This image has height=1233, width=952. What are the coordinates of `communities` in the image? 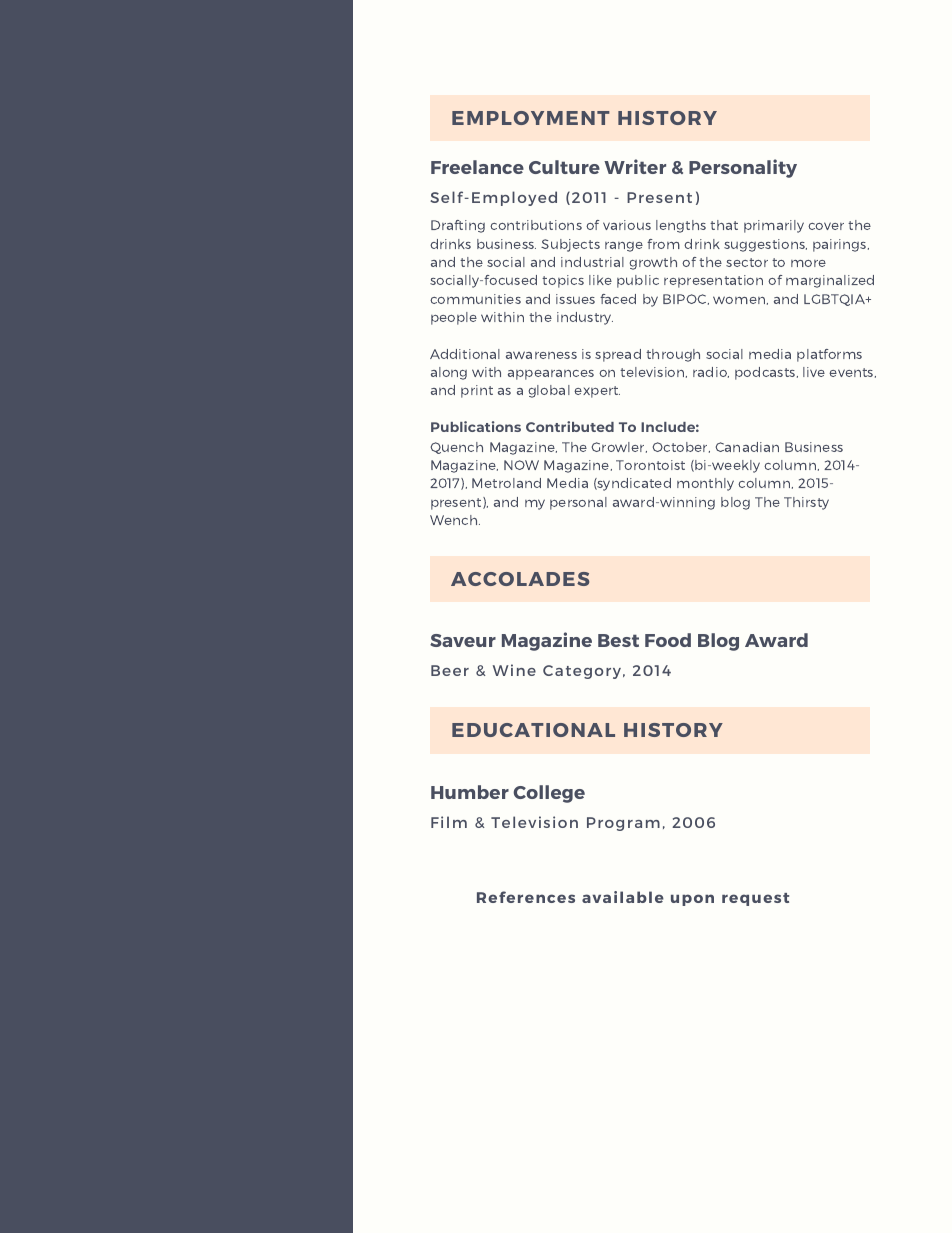 It's located at (475, 299).
